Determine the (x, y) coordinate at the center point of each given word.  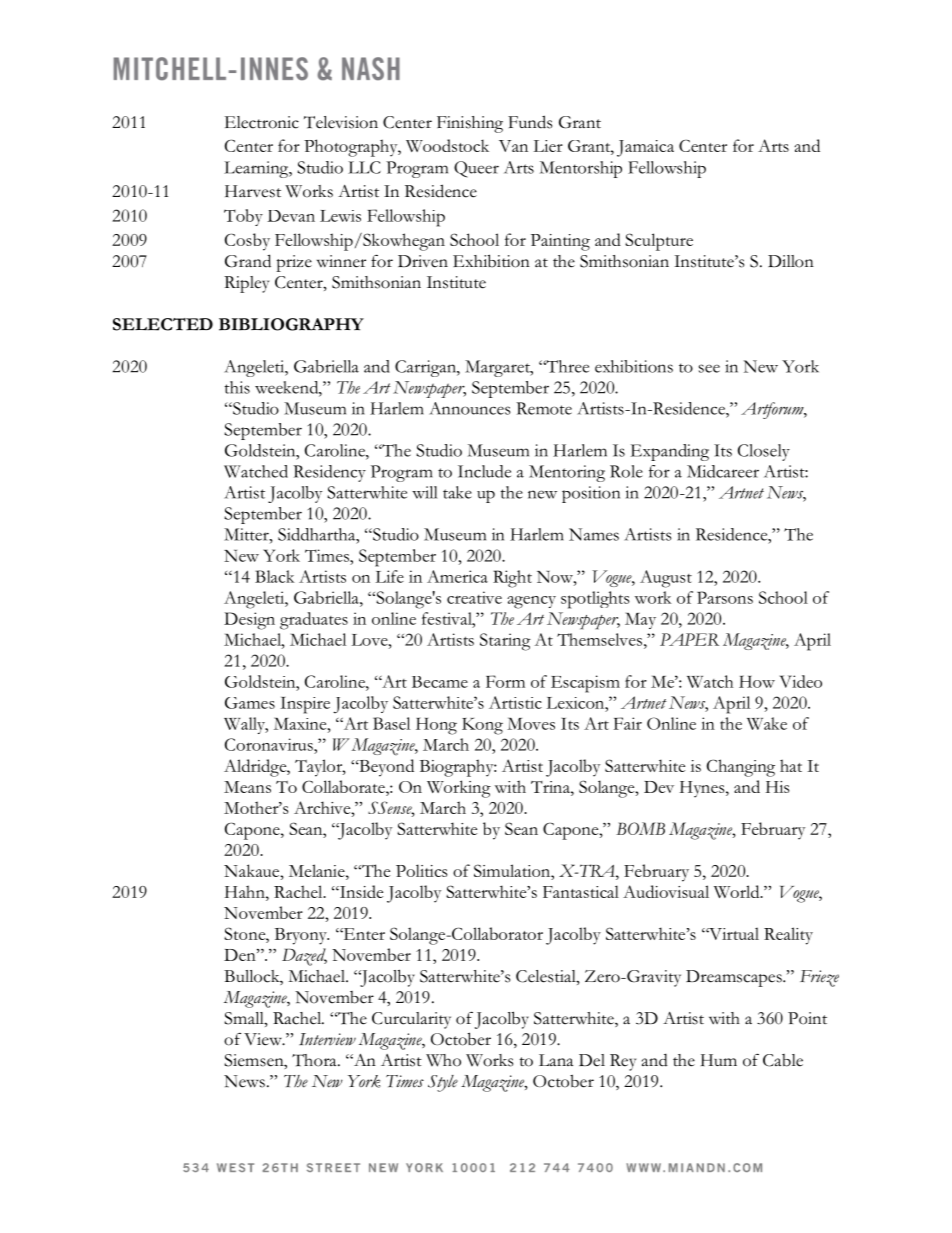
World (738, 891)
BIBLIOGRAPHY (291, 324)
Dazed (304, 957)
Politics (421, 870)
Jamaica (645, 148)
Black (275, 576)
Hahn (246, 891)
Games (250, 703)
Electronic (262, 122)
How (757, 681)
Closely (764, 452)
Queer (476, 169)
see (709, 368)
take (457, 492)
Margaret (498, 368)
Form (505, 681)
